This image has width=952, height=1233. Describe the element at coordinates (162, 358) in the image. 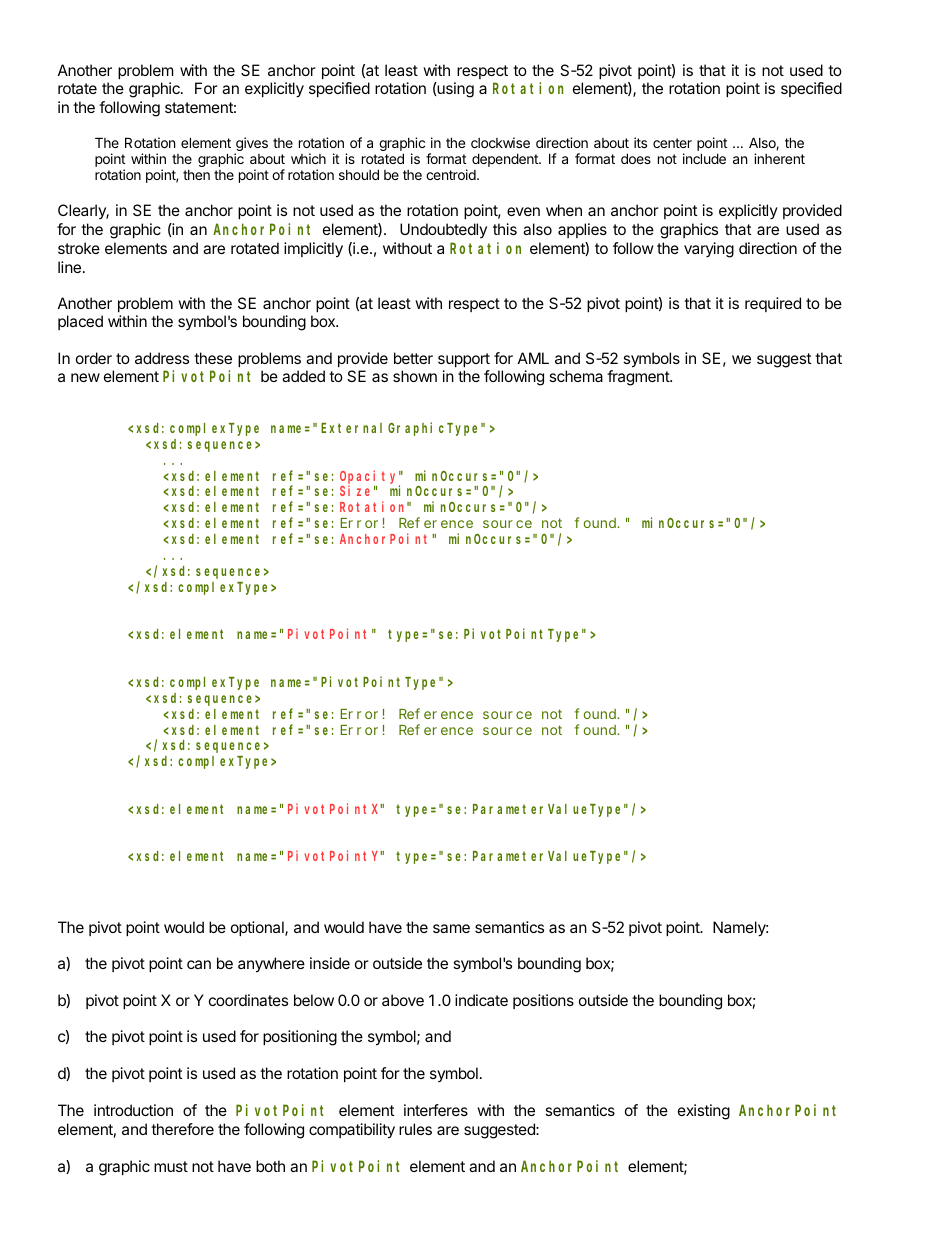

I see `address` at that location.
